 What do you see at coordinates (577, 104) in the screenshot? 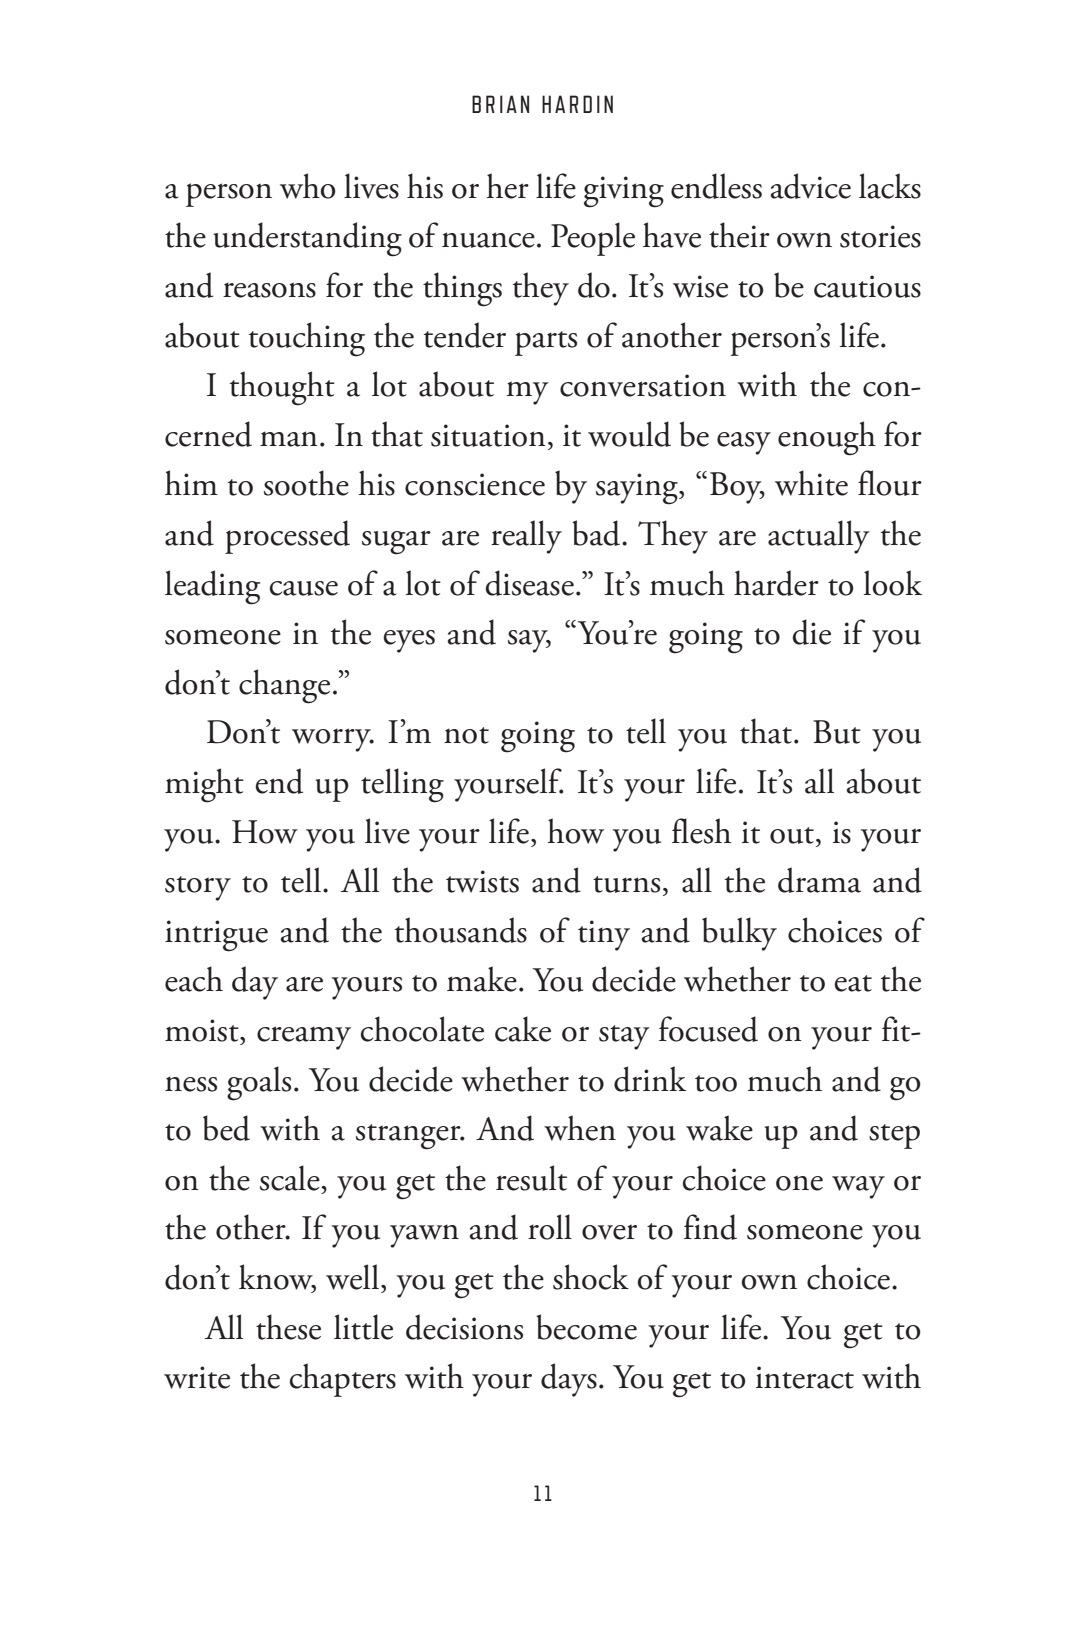
I see `HARDIN` at bounding box center [577, 104].
